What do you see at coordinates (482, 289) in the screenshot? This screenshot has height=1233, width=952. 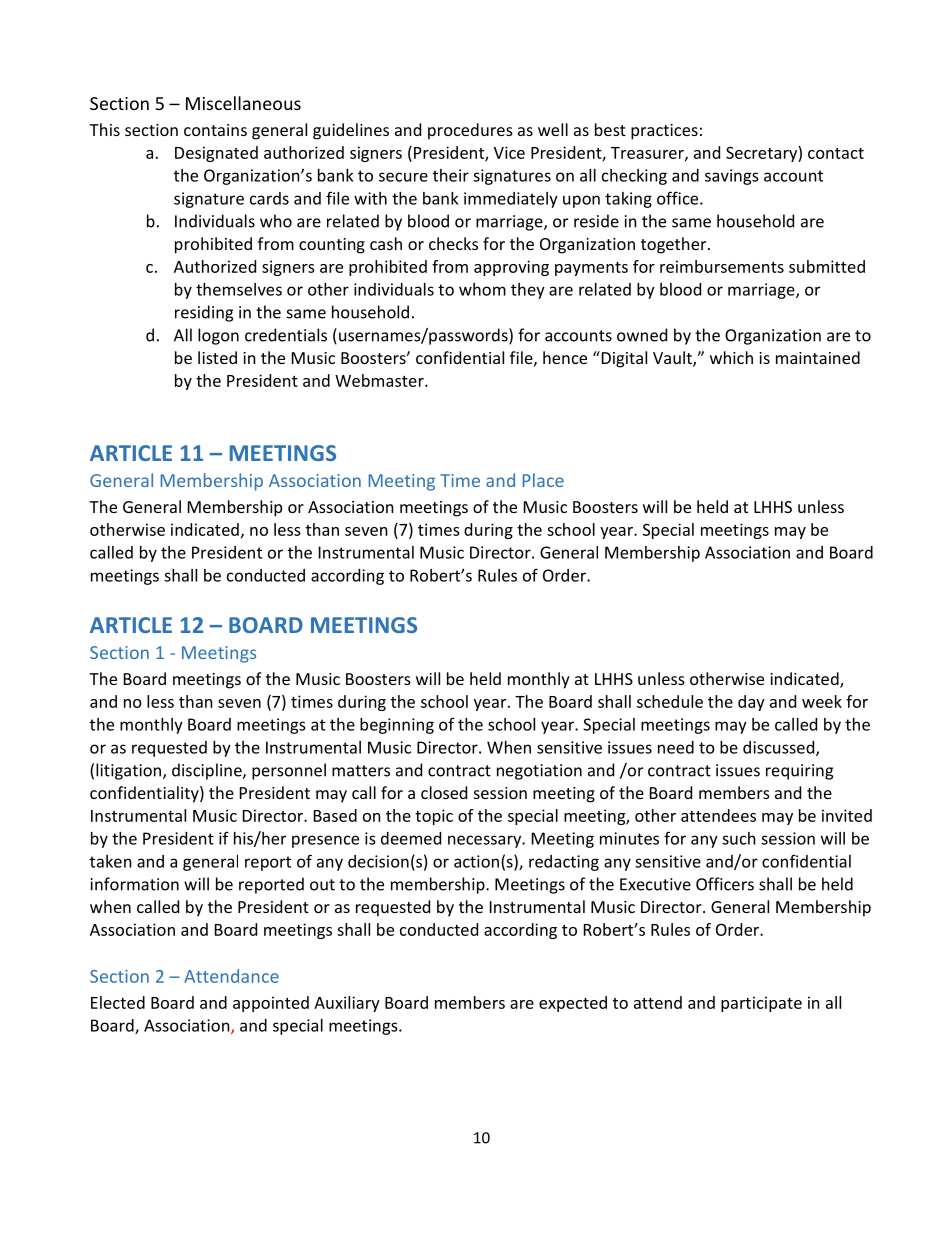 I see `whom` at bounding box center [482, 289].
